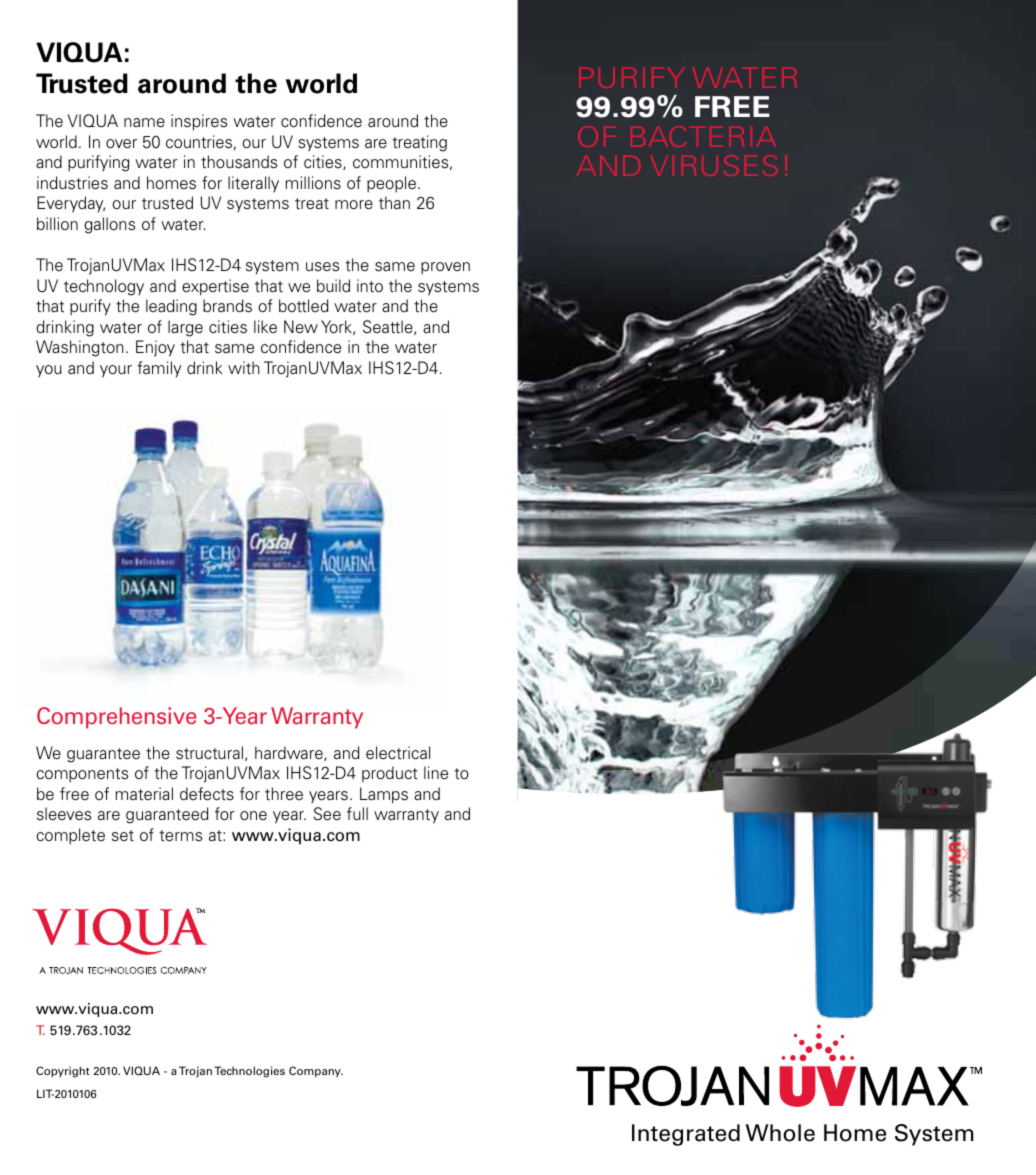 The image size is (1036, 1175). I want to click on bacteria, so click(703, 136).
